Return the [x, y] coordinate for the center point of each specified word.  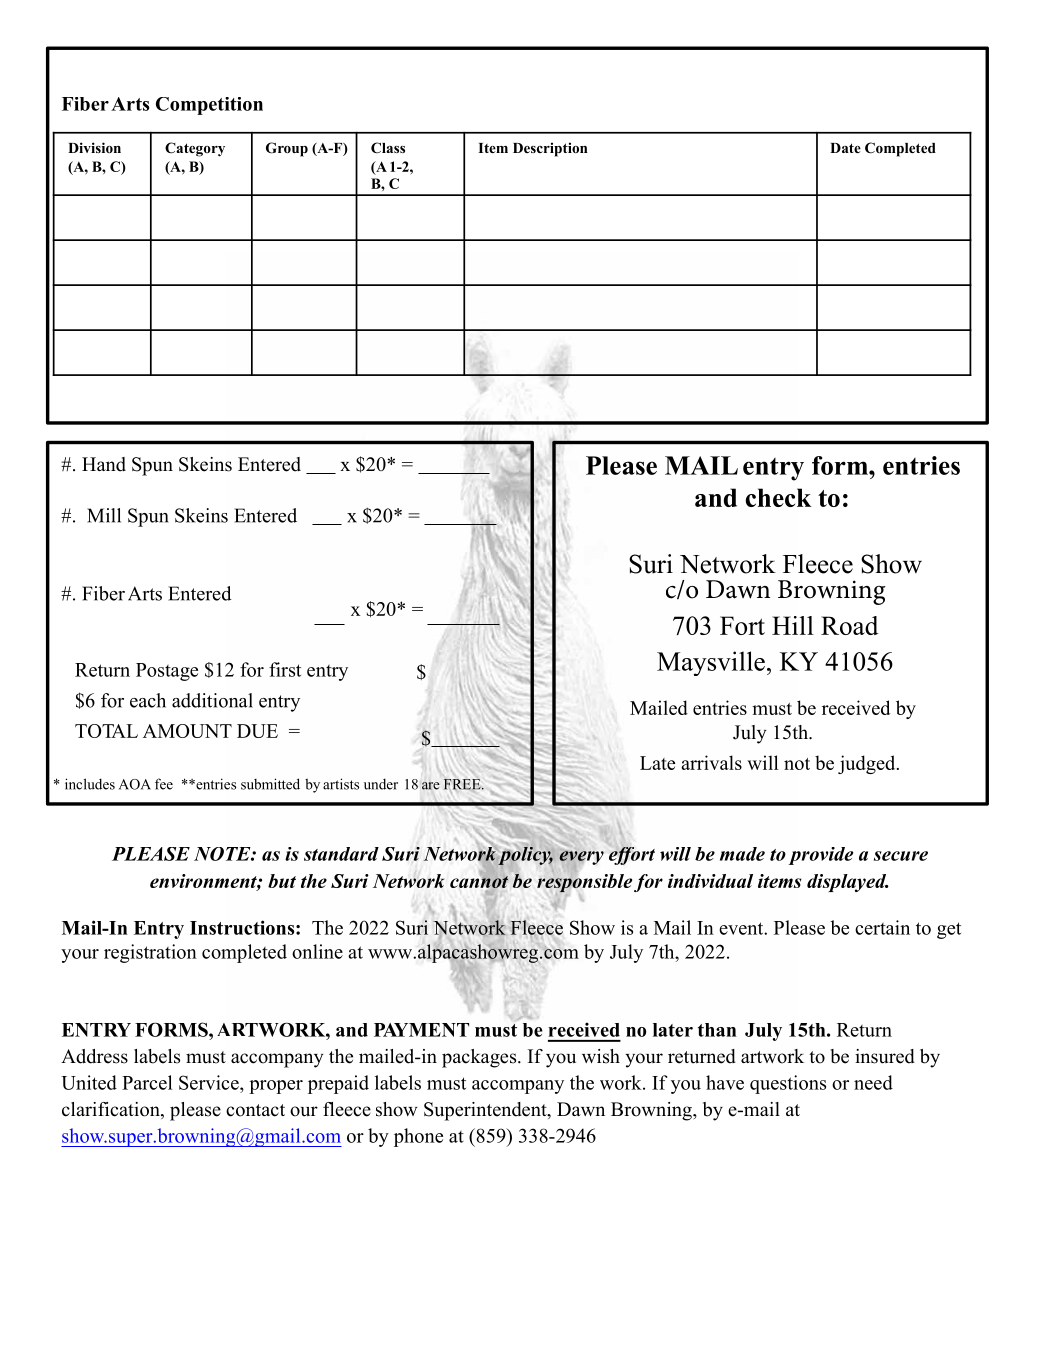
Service [210, 1082]
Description [550, 149]
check [778, 497]
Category [195, 149]
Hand [104, 464]
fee [164, 784]
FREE [463, 784]
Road [850, 625]
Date [845, 148]
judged [868, 764]
